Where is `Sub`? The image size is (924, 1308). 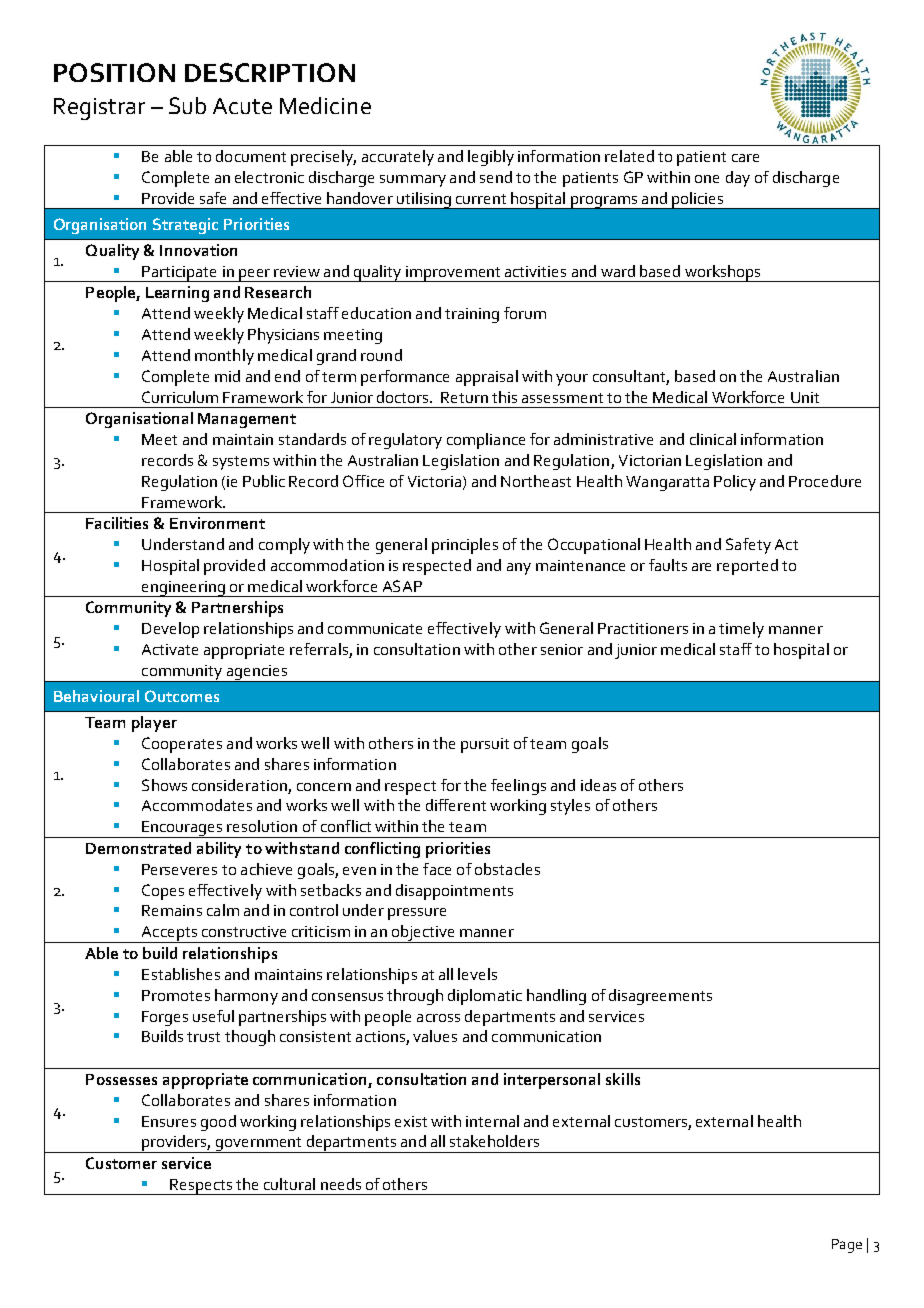 Sub is located at coordinates (187, 105).
